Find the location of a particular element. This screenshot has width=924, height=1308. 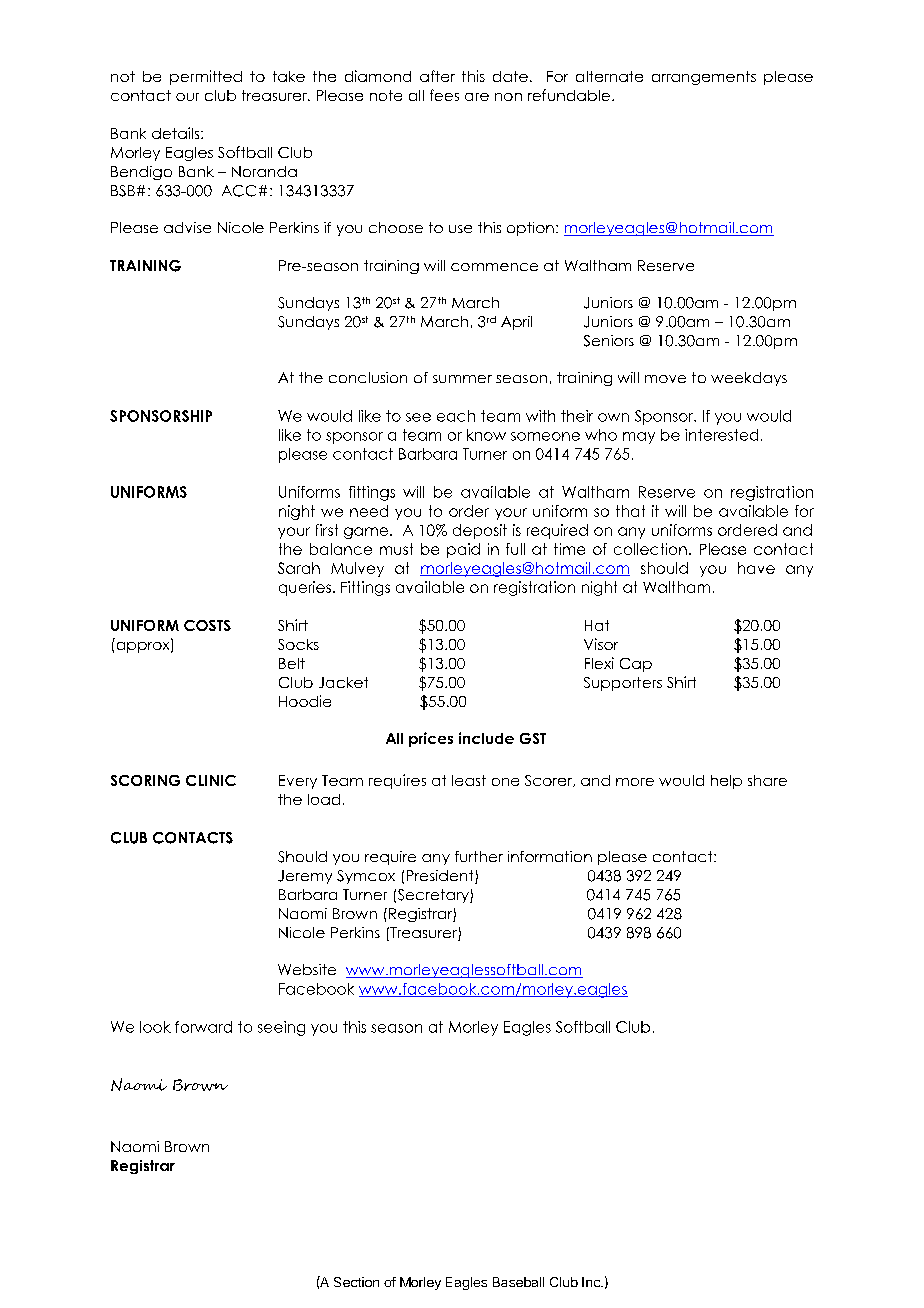

information is located at coordinates (550, 856).
